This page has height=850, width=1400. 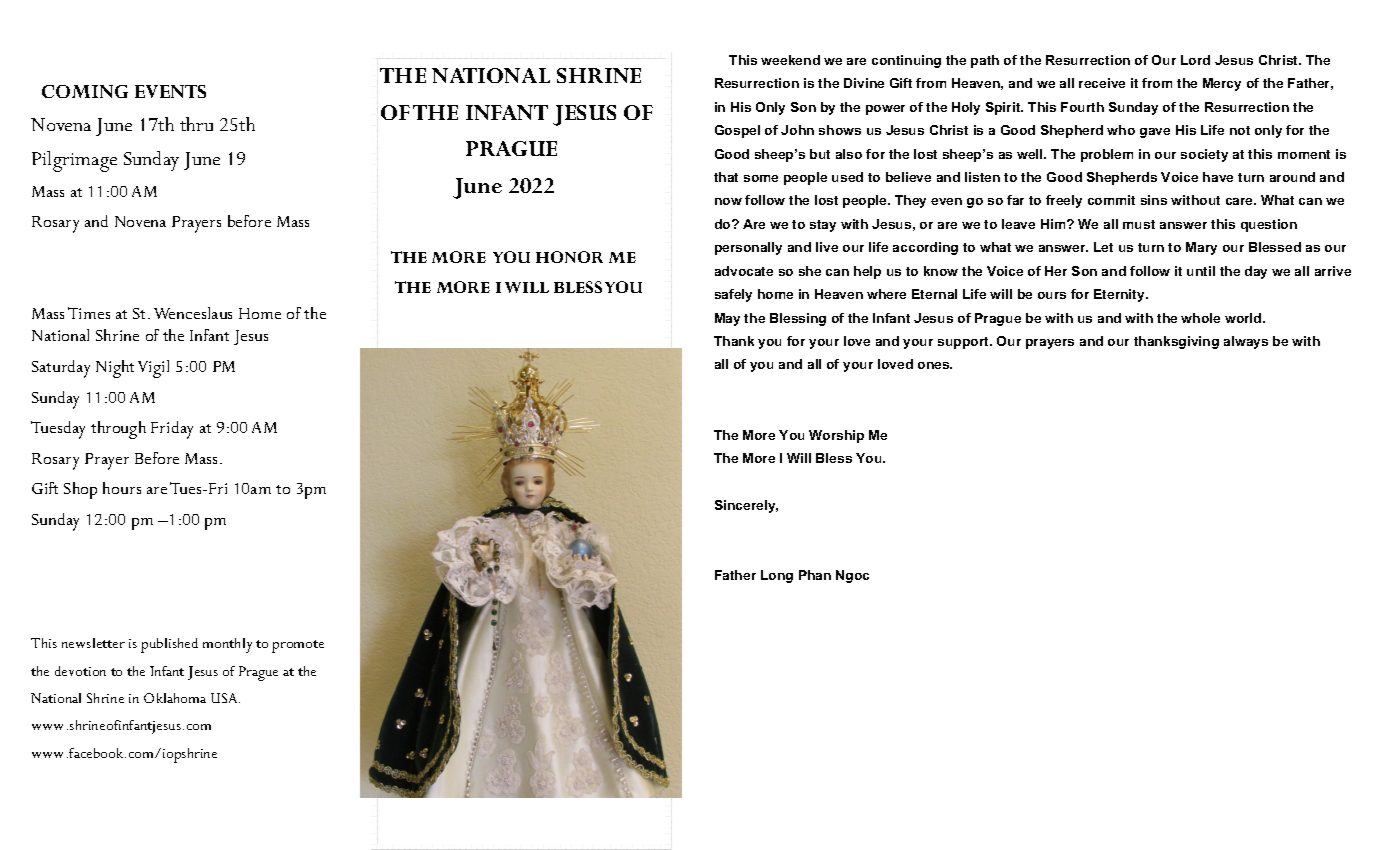 I want to click on USA, so click(x=225, y=698).
